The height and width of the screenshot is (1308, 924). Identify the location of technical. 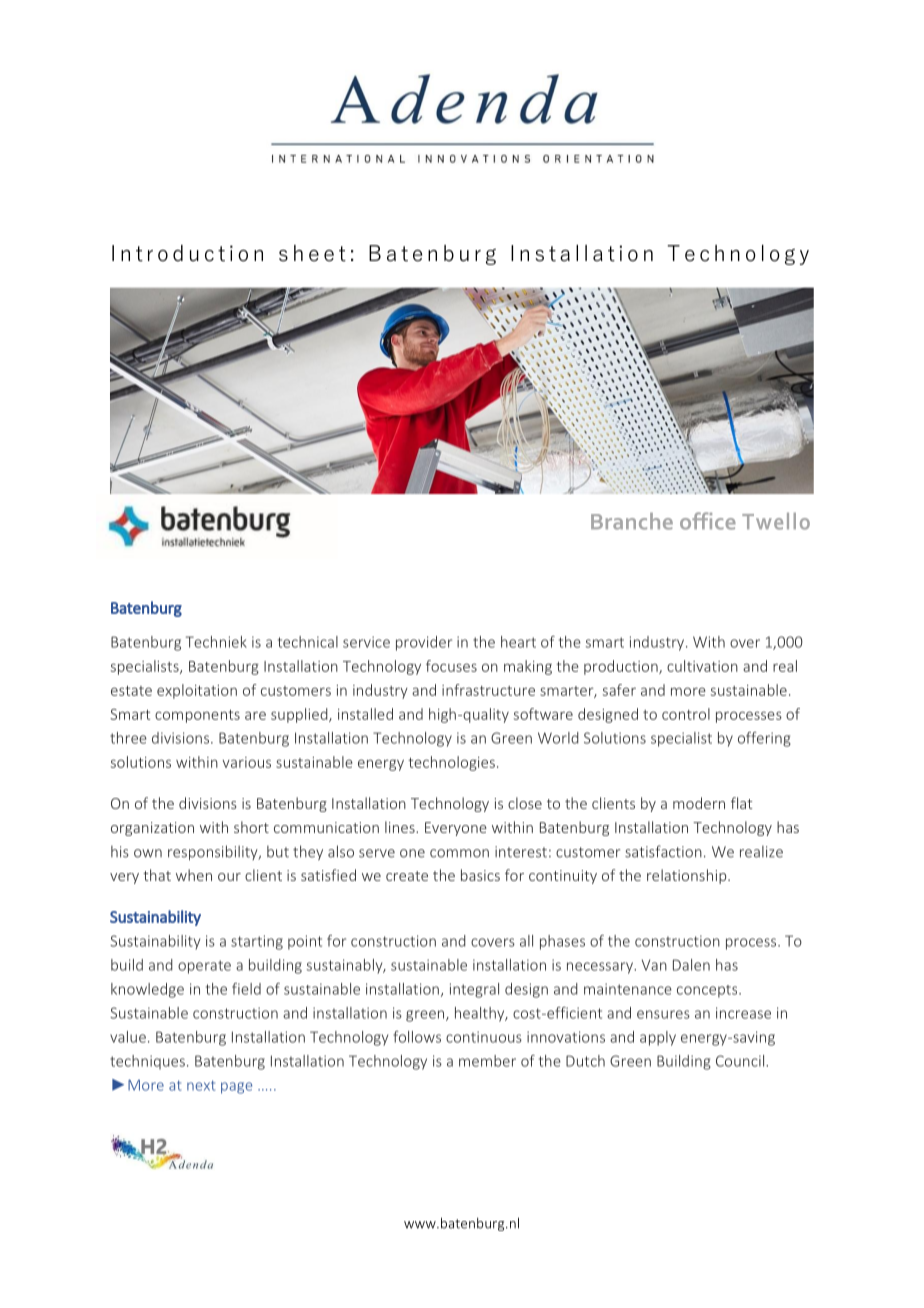
(308, 642).
